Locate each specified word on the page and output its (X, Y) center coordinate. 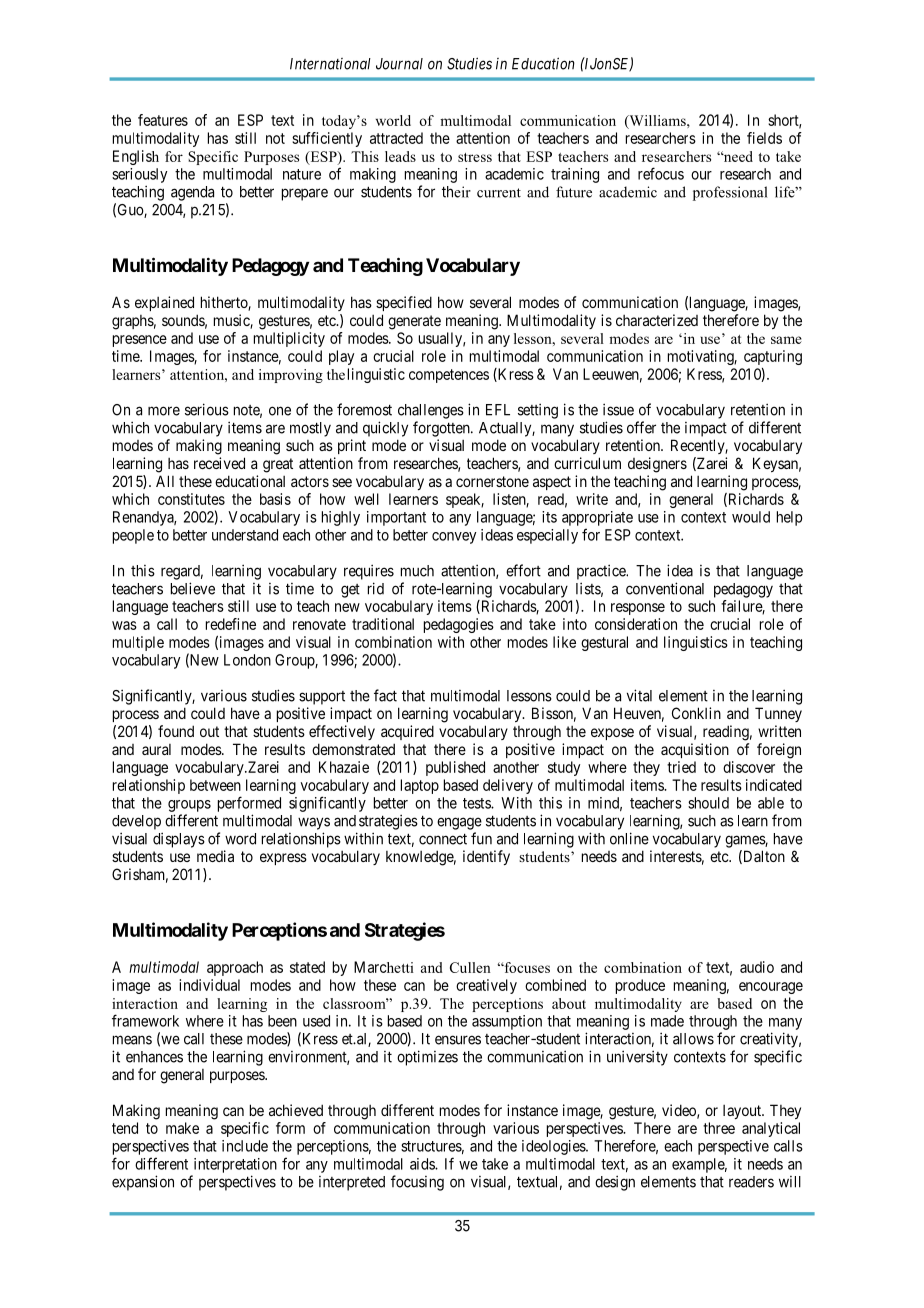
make (182, 1128)
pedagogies (459, 625)
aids (423, 1164)
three (719, 1128)
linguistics (696, 643)
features (163, 120)
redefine (231, 624)
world (393, 120)
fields (764, 138)
